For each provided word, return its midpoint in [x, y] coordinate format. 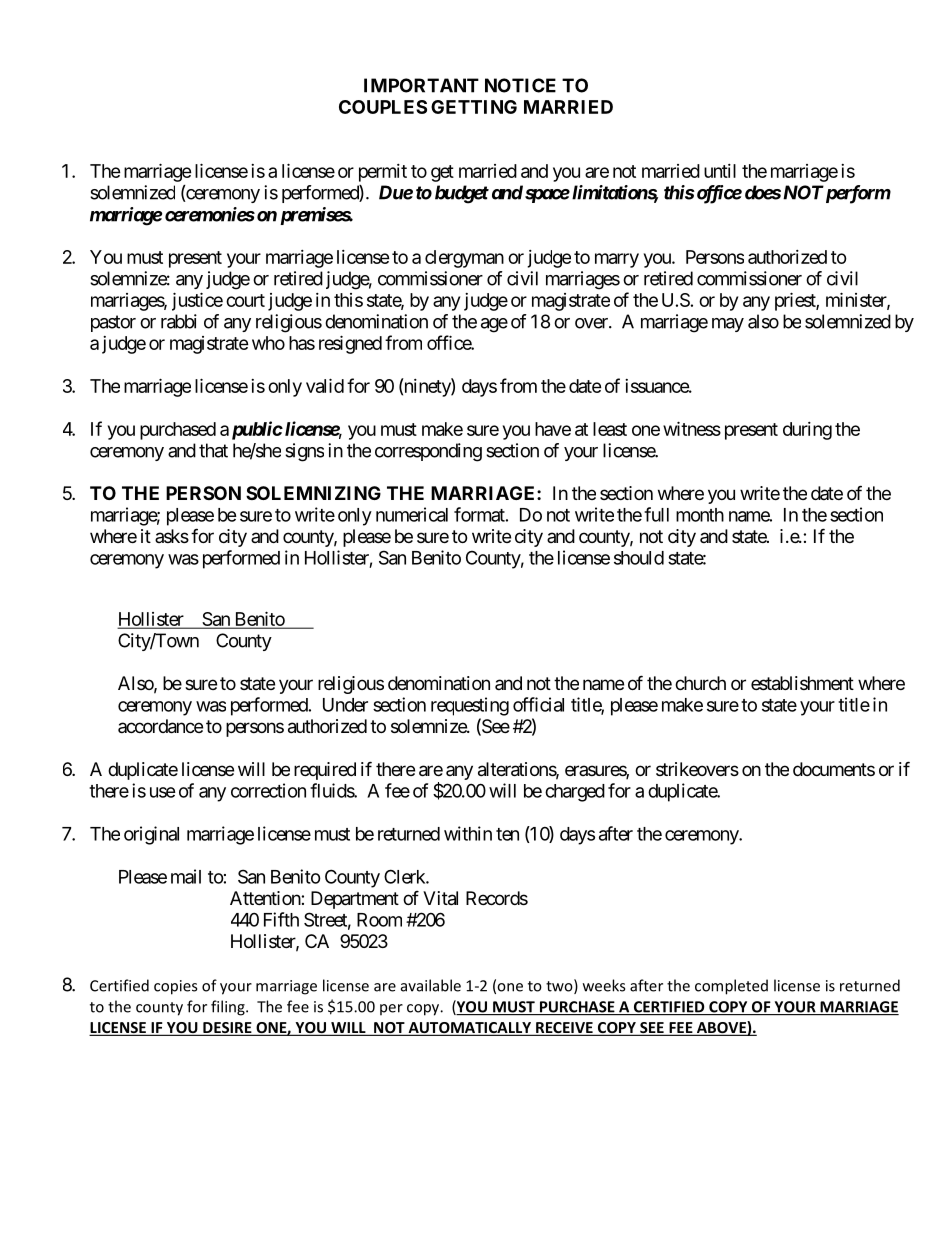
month [700, 515]
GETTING [474, 107]
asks [172, 536]
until [720, 171]
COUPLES [383, 107]
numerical [412, 514]
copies [175, 987]
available [431, 985]
